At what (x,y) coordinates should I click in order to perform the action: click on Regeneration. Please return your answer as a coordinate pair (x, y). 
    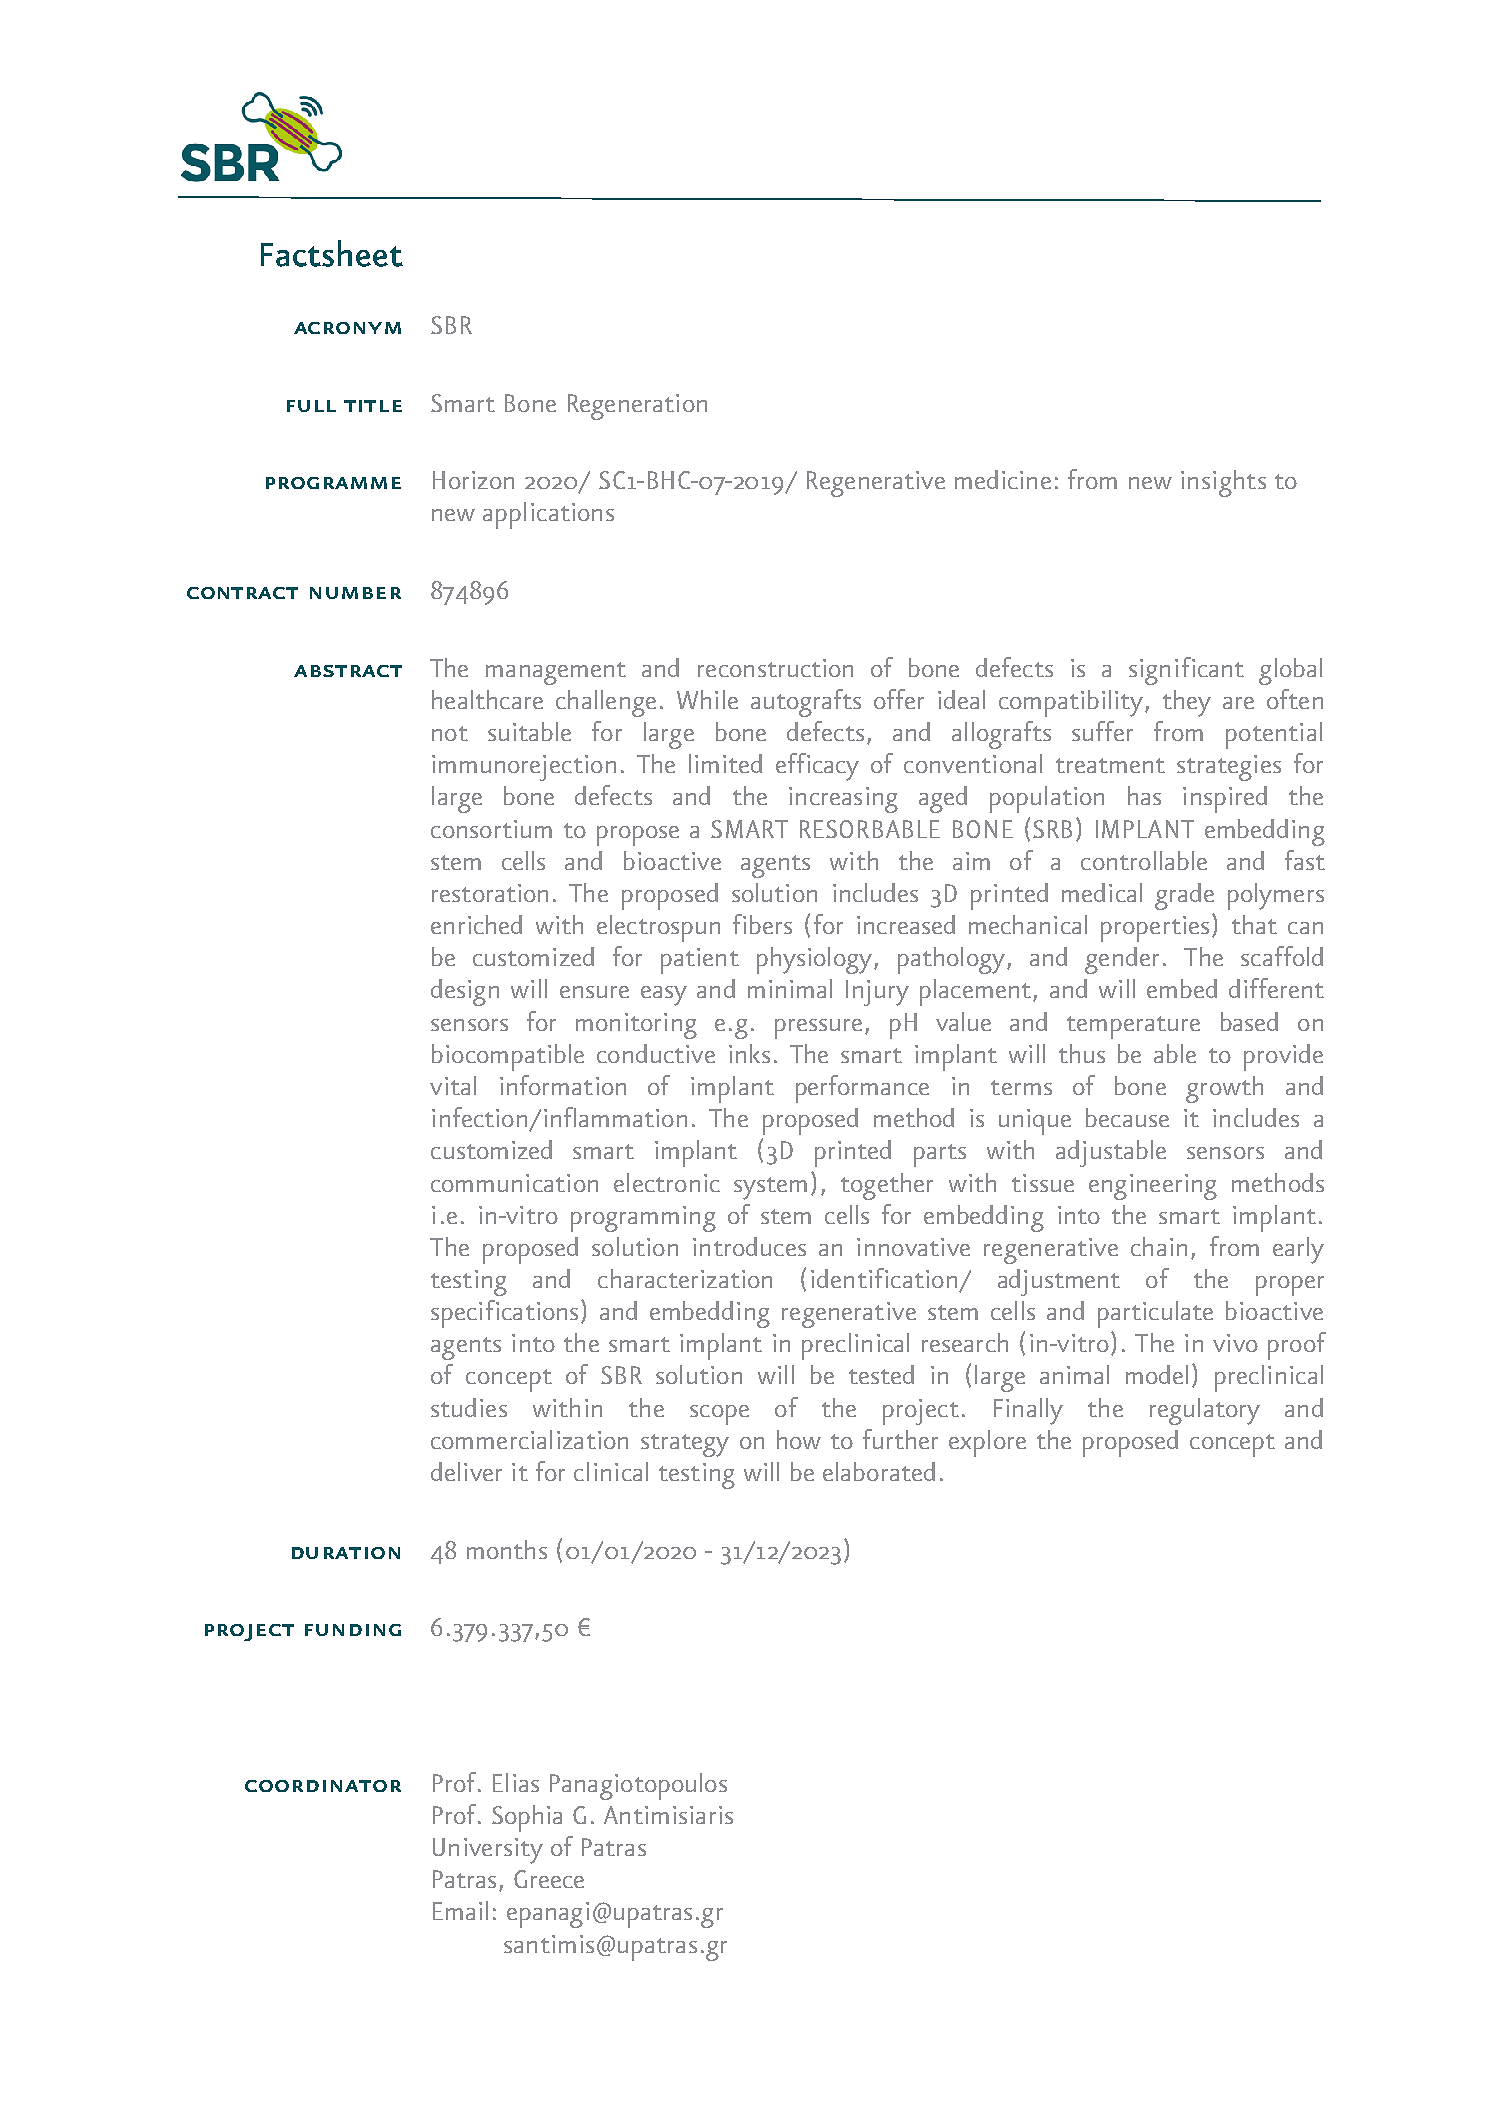
    Looking at the image, I should click on (637, 407).
